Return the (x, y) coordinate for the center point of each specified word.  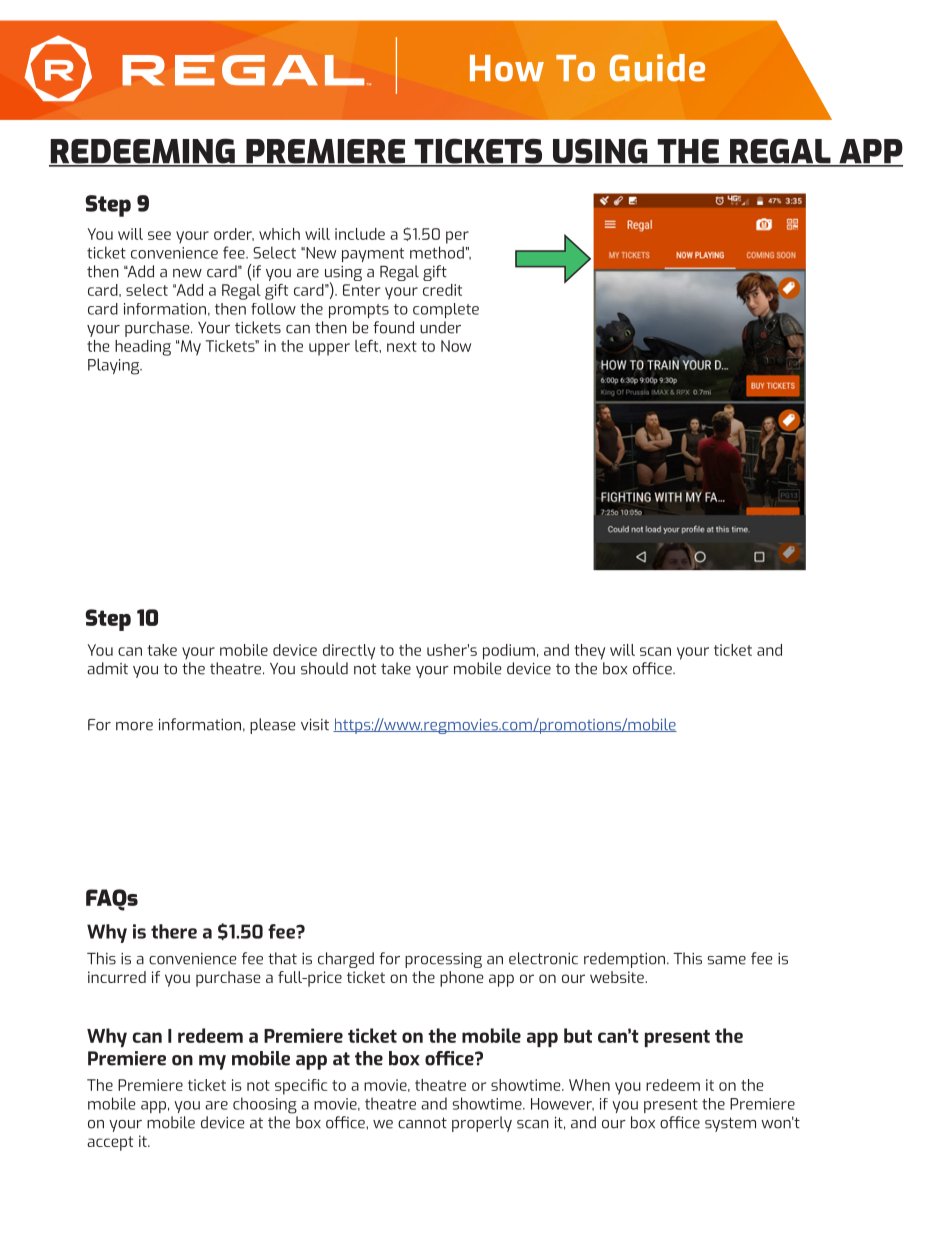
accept (110, 1143)
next (402, 346)
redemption (626, 960)
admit (107, 668)
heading (143, 348)
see (159, 235)
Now (456, 346)
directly (349, 652)
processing (443, 960)
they (590, 652)
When (589, 1085)
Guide (657, 68)
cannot (422, 1123)
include (360, 234)
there (174, 931)
